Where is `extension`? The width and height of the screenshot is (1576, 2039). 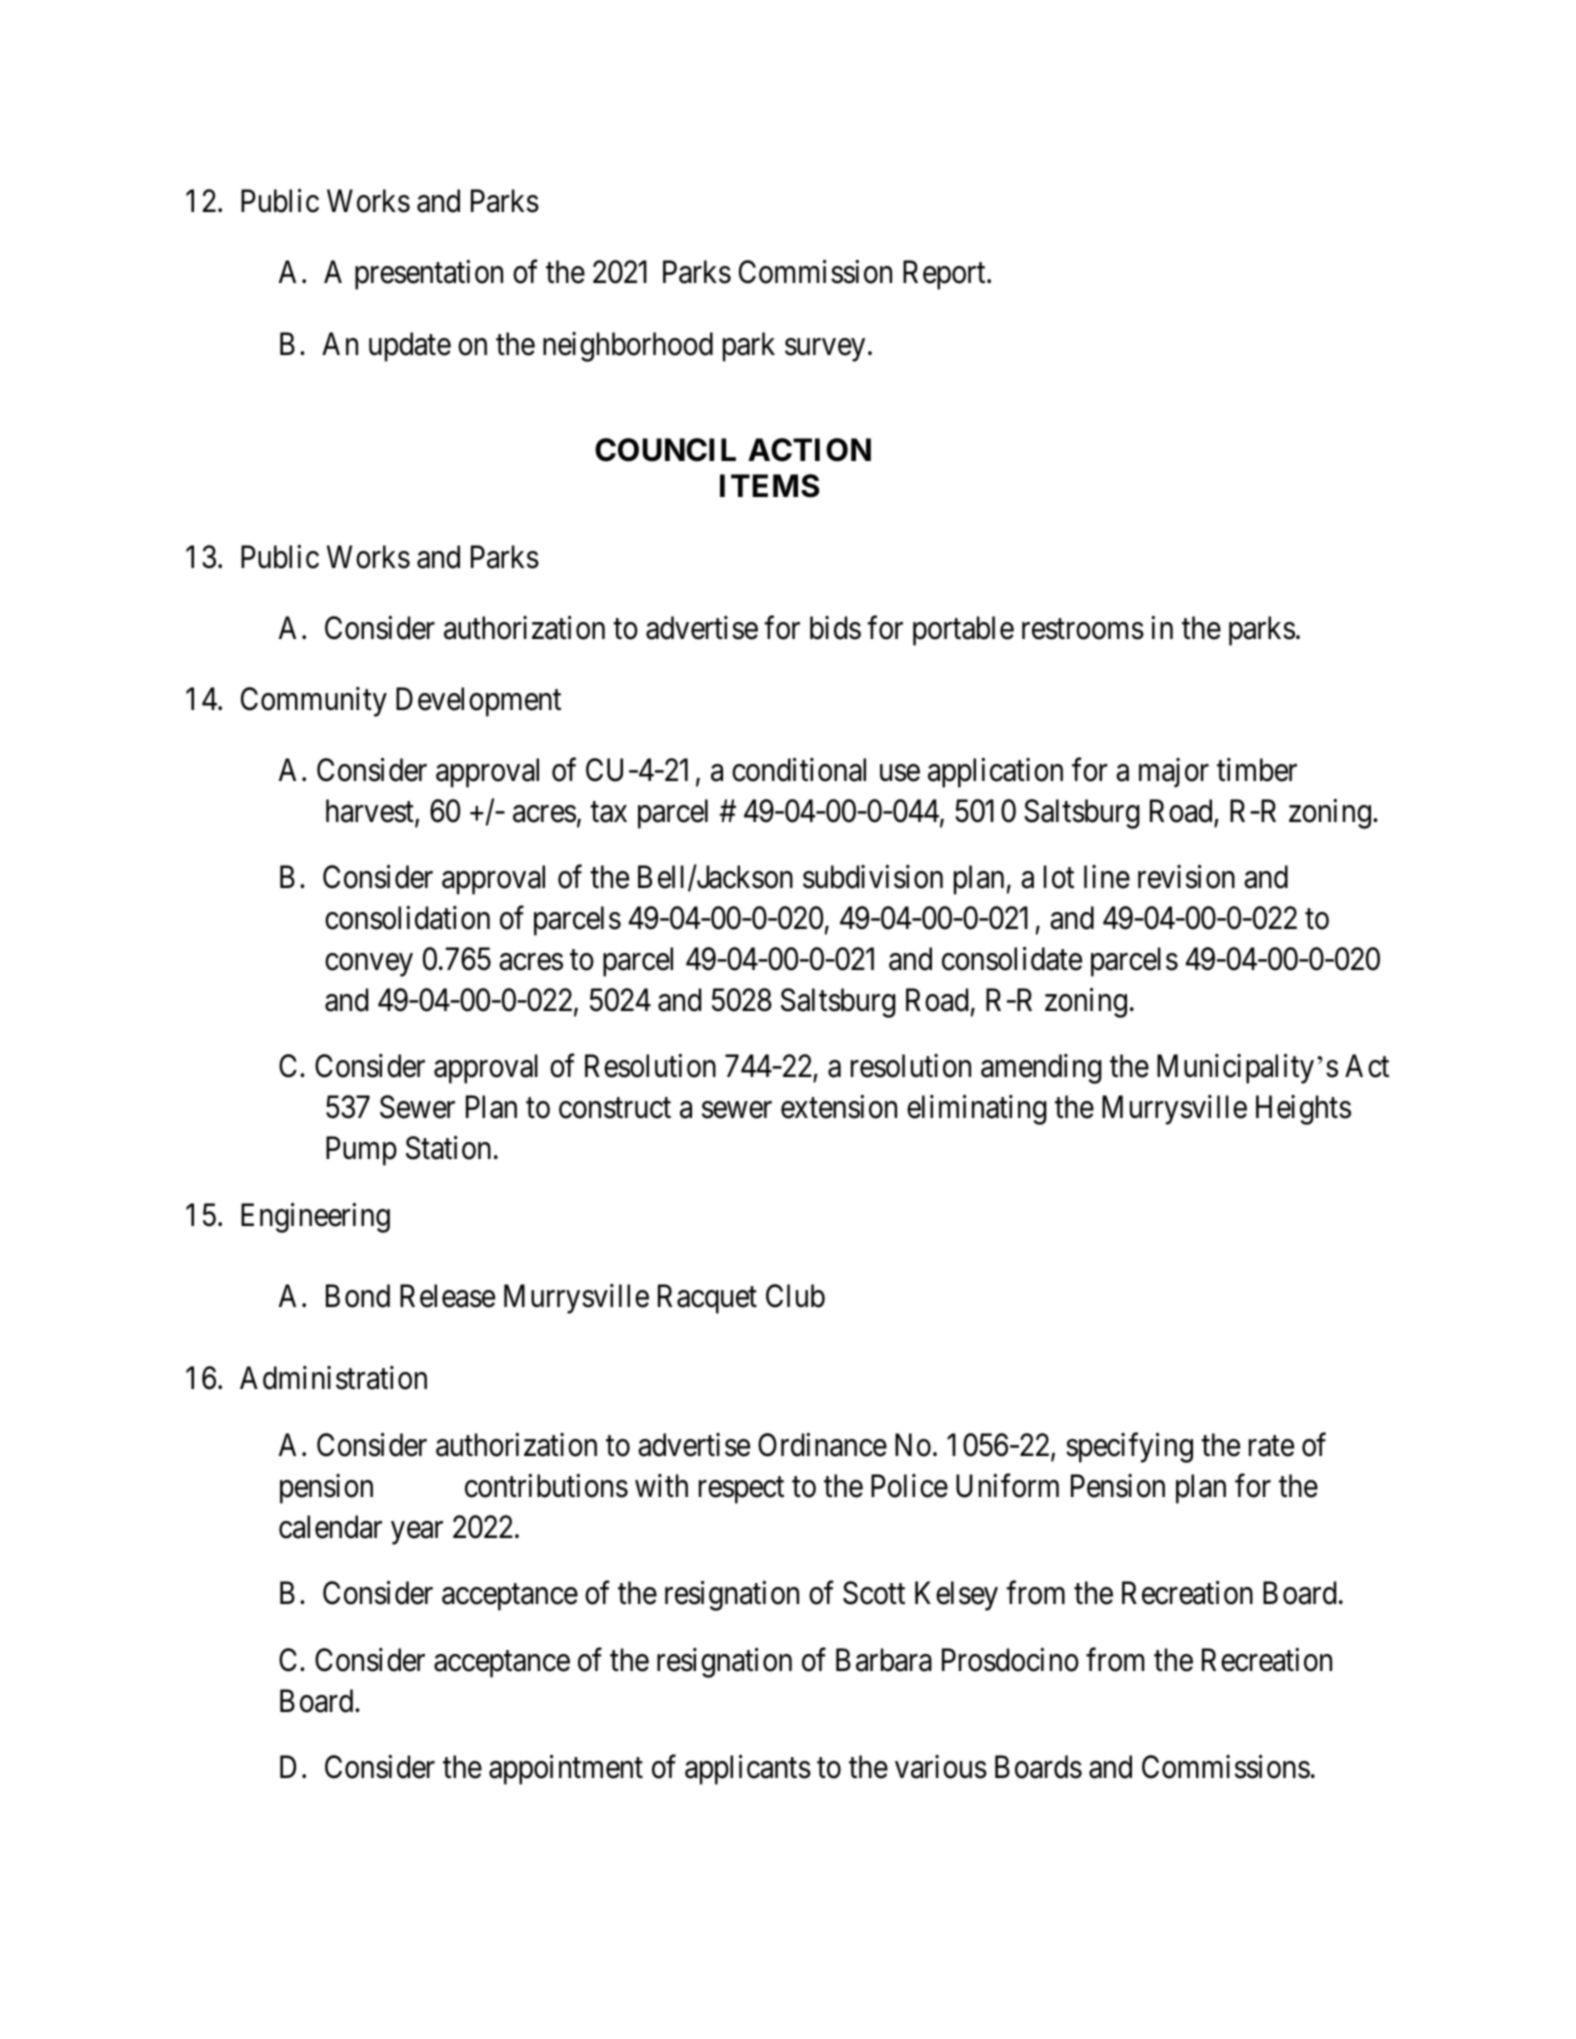
extension is located at coordinates (839, 1107).
